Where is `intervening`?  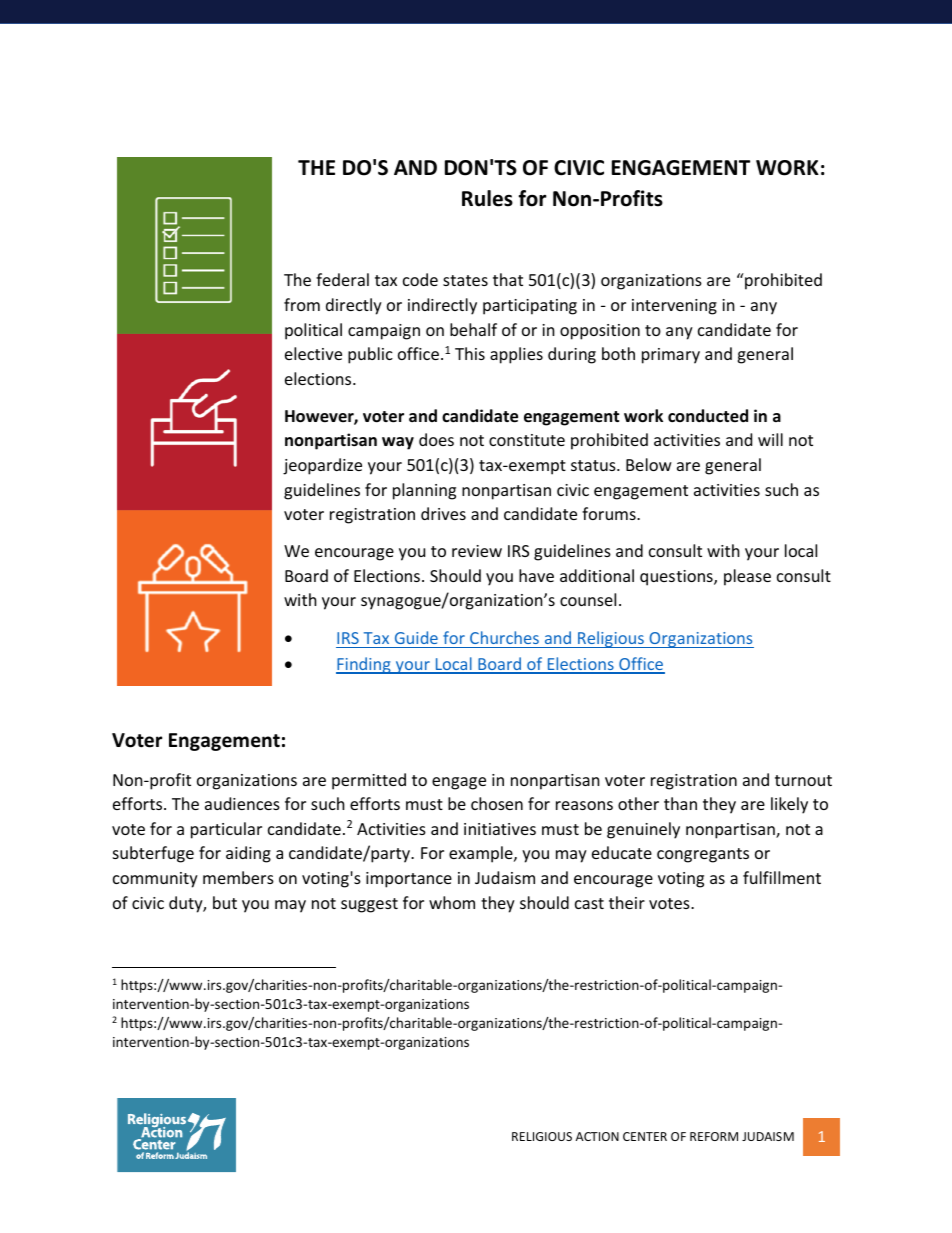
intervening is located at coordinates (674, 307).
